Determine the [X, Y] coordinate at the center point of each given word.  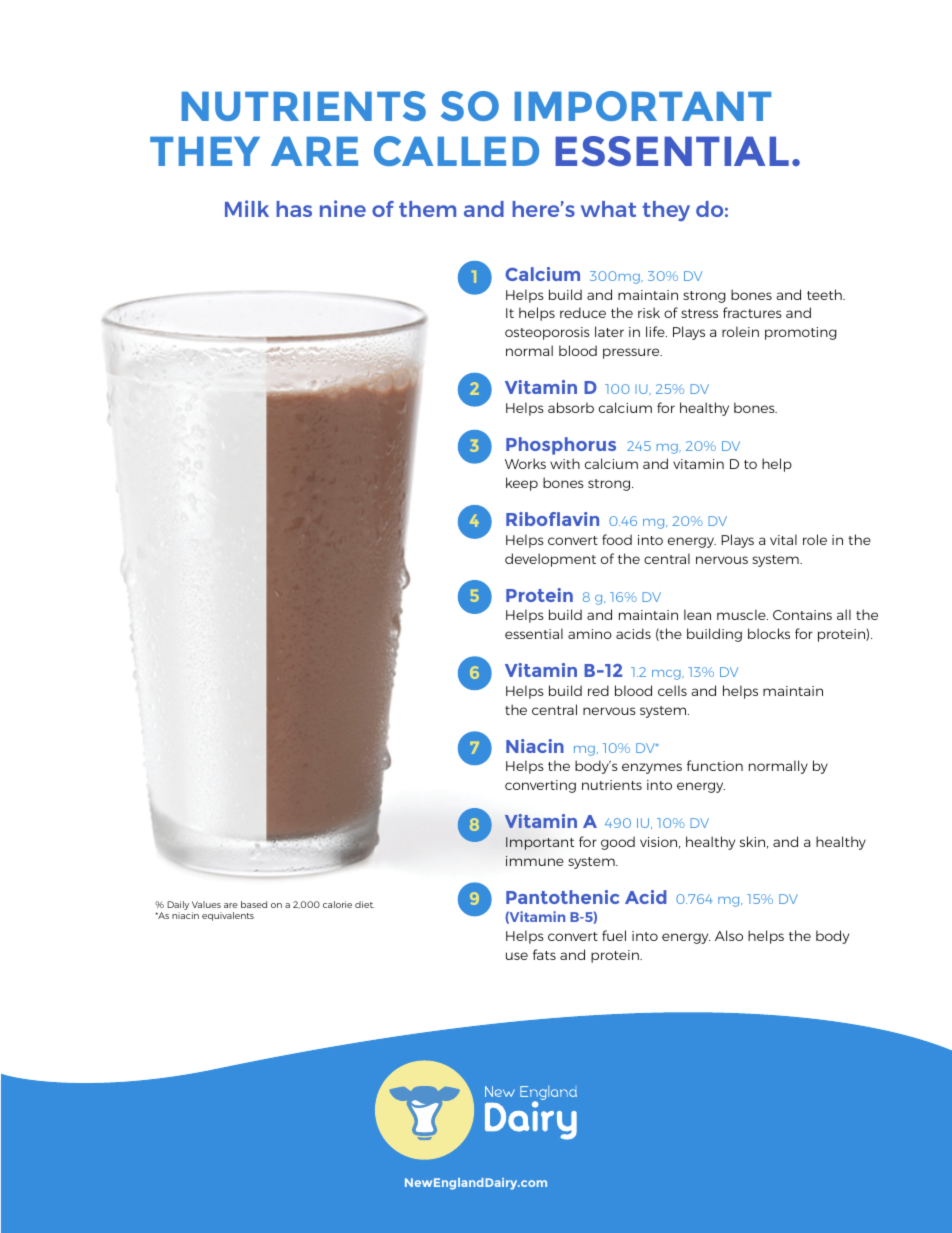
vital [783, 539]
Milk [247, 208]
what [608, 209]
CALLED [456, 151]
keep [522, 484]
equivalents [228, 916]
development [550, 560]
